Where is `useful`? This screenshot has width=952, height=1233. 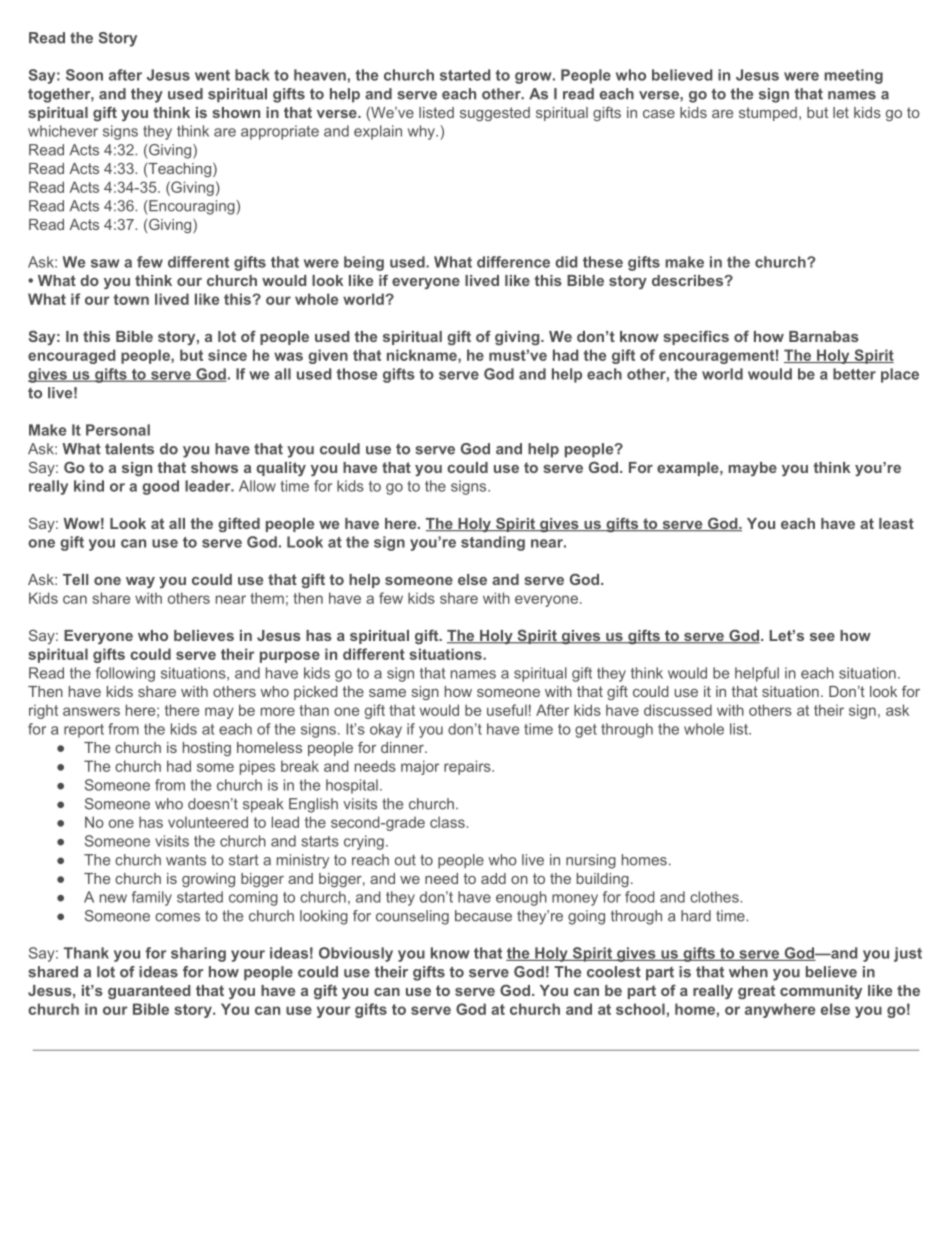 useful is located at coordinates (507, 710).
